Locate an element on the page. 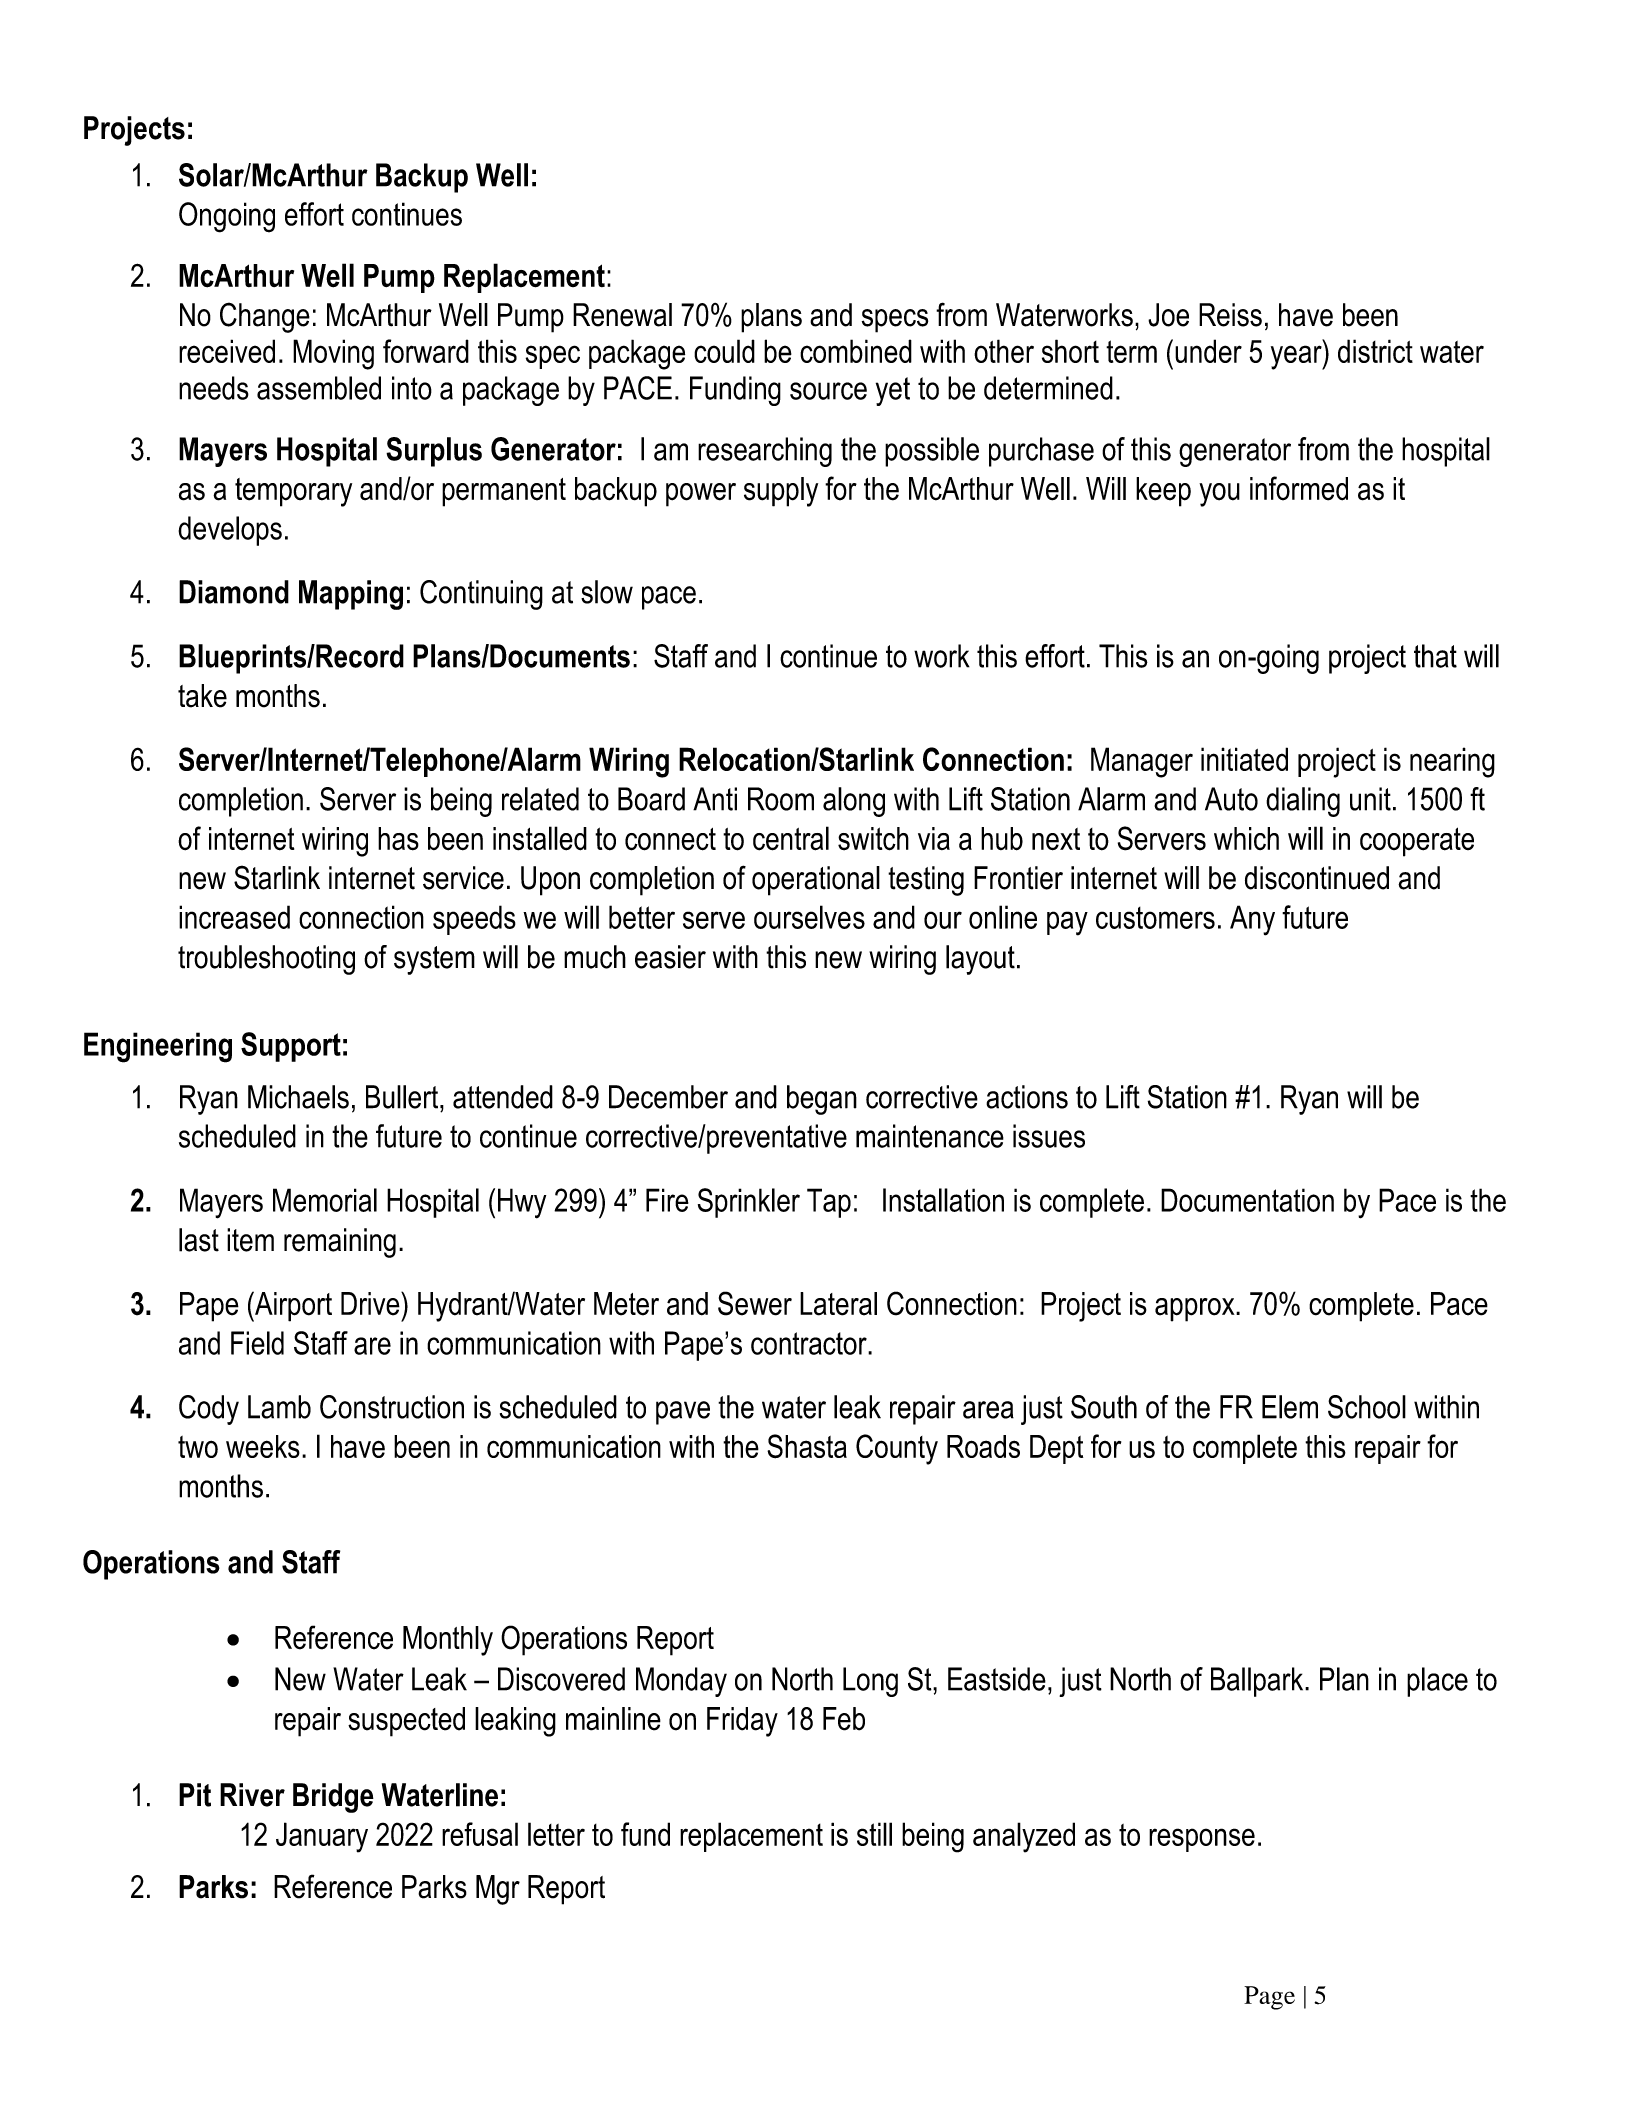 The image size is (1626, 2105). January is located at coordinates (322, 1837).
